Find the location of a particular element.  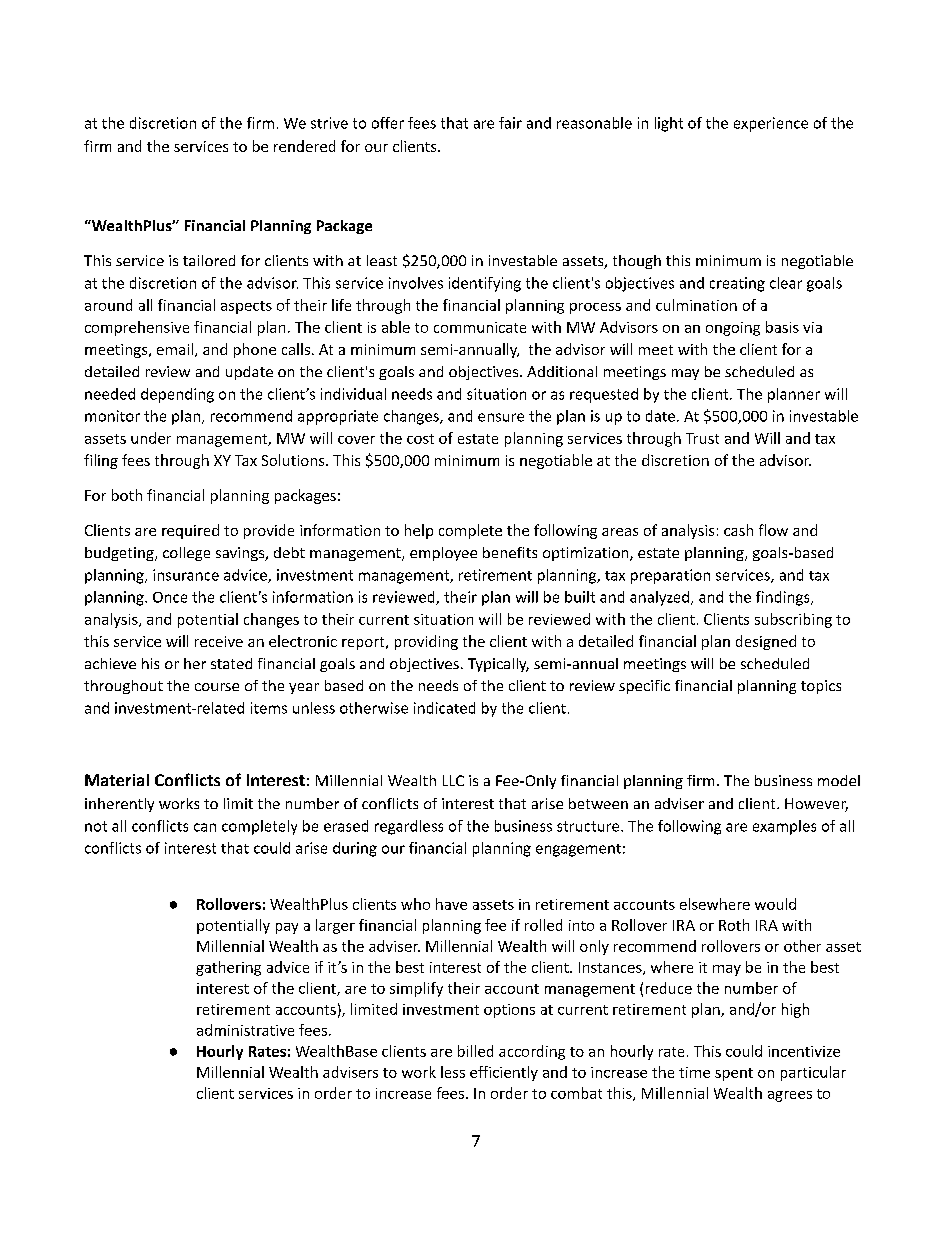

administrative is located at coordinates (245, 1030).
